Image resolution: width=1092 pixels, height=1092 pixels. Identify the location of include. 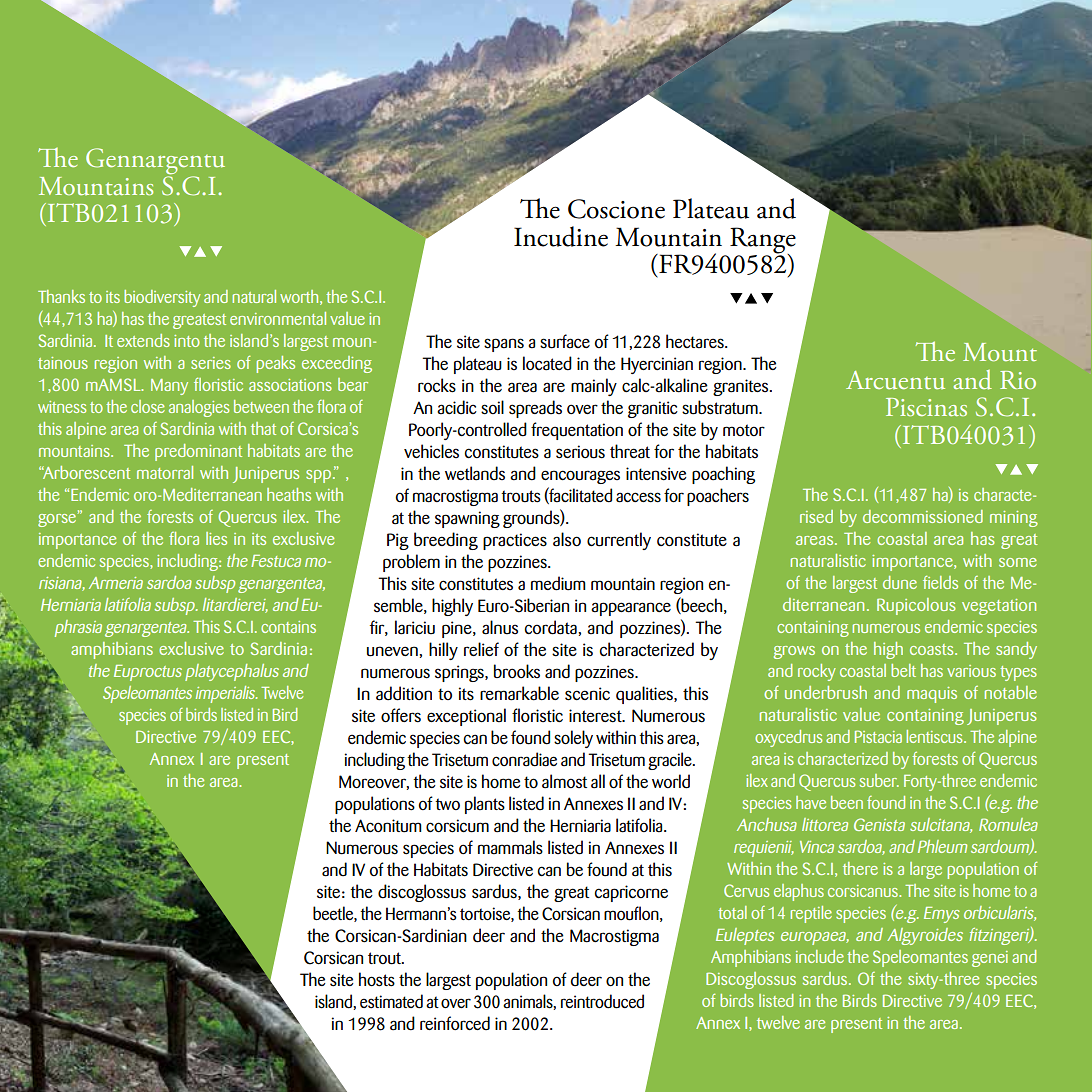
(820, 956).
